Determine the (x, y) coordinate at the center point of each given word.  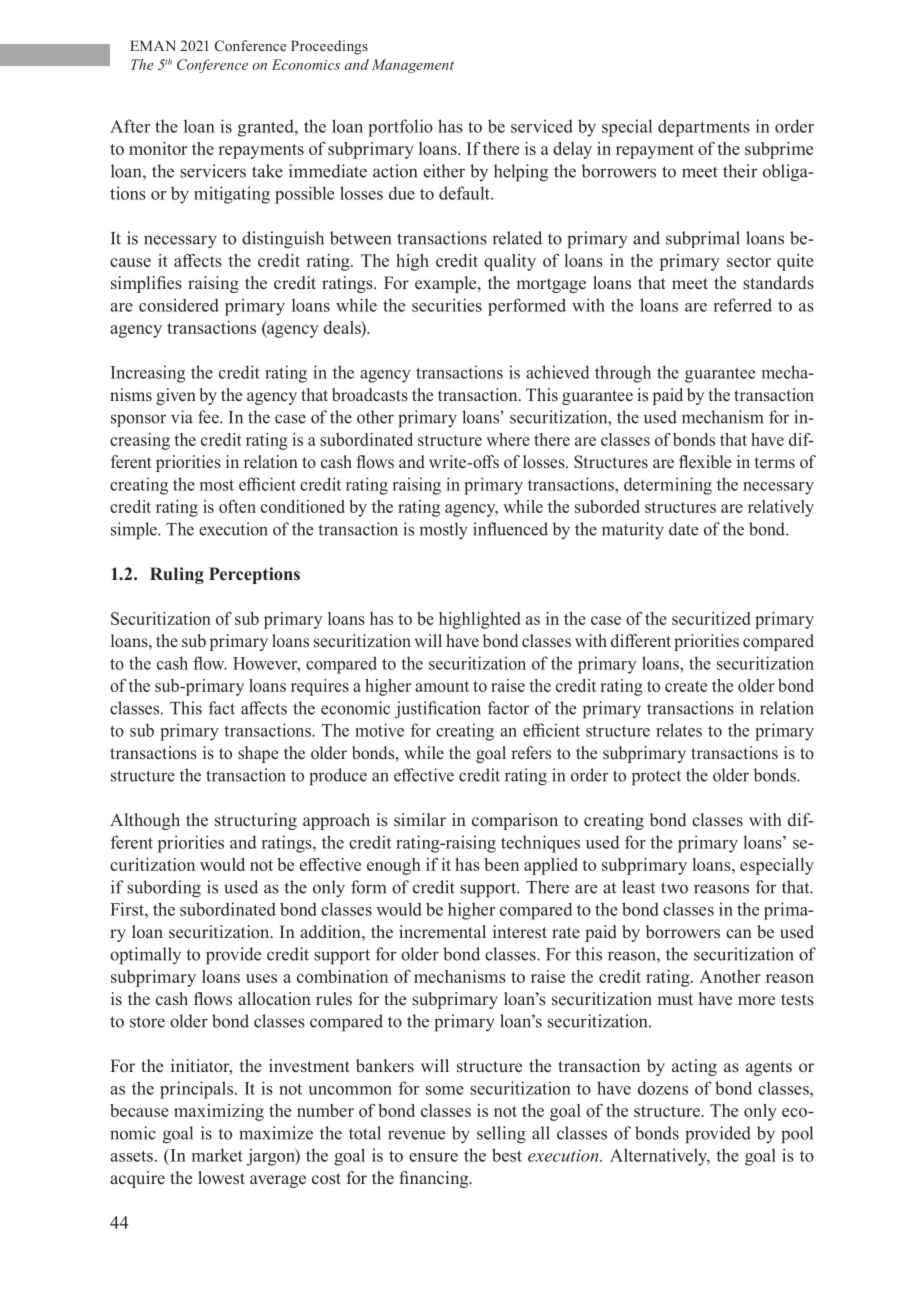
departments (704, 128)
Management (413, 66)
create (686, 686)
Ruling (177, 575)
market (217, 1155)
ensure (433, 1157)
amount (442, 686)
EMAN (153, 45)
